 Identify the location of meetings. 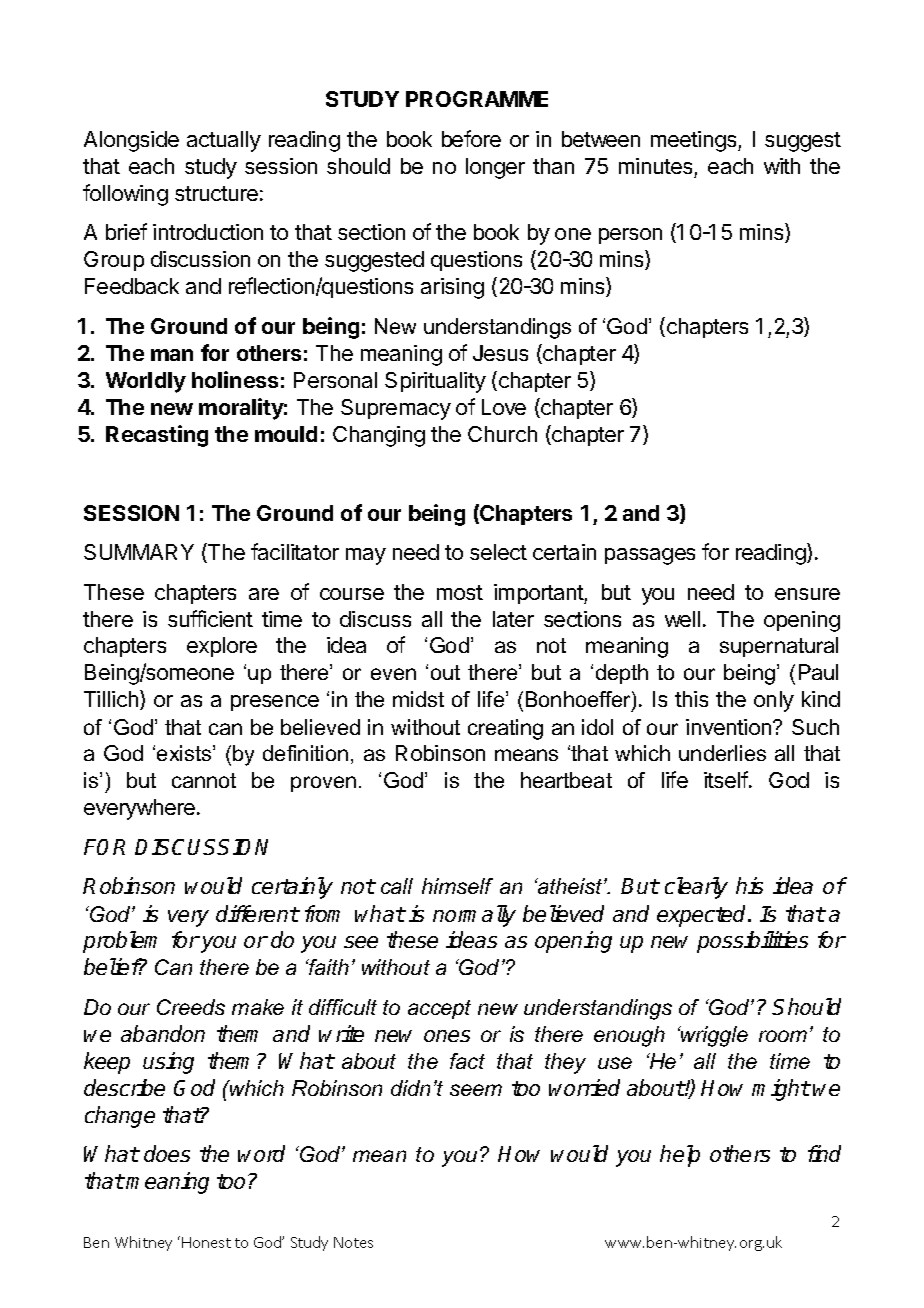
(695, 141).
